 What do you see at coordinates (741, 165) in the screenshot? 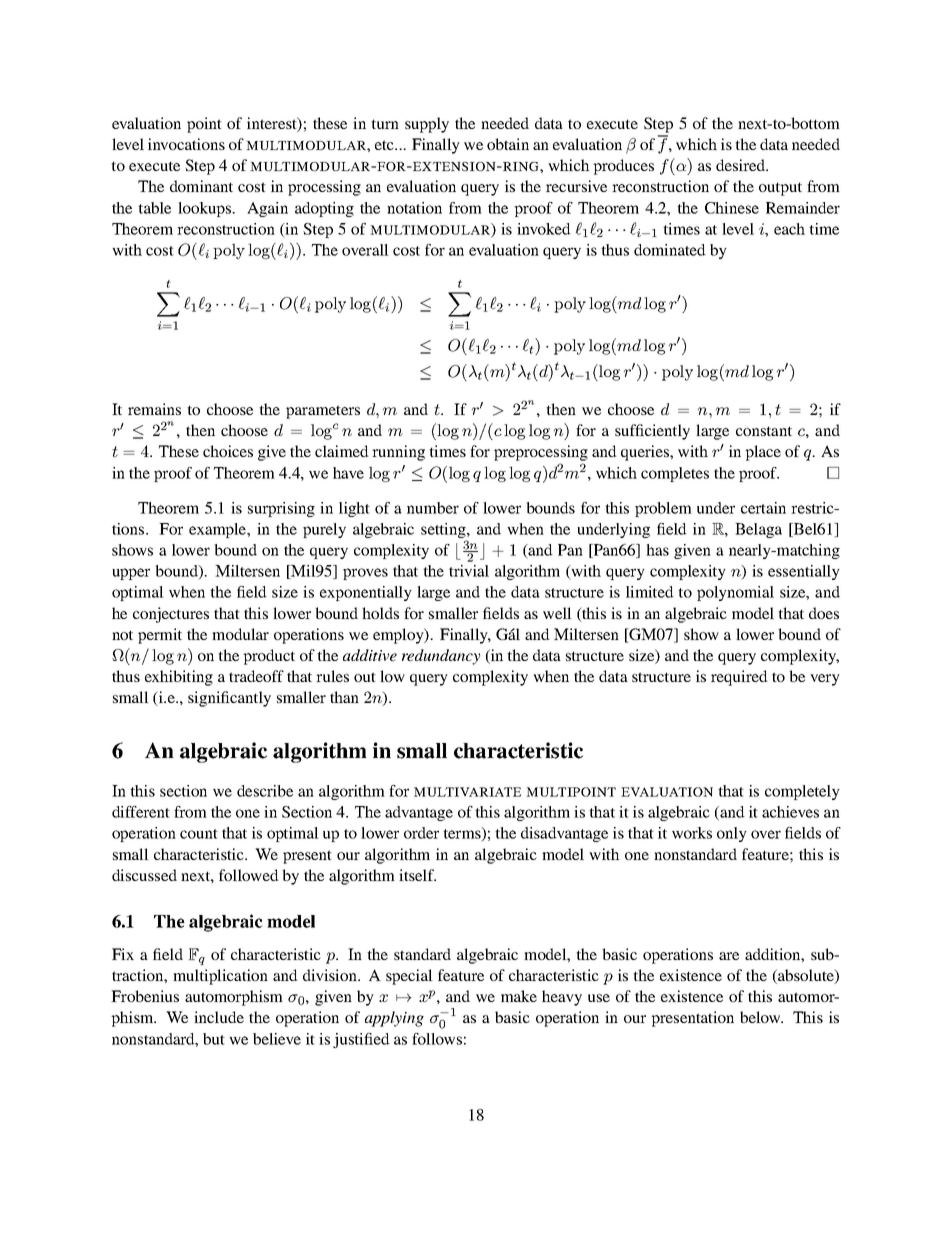
I see `desired` at bounding box center [741, 165].
